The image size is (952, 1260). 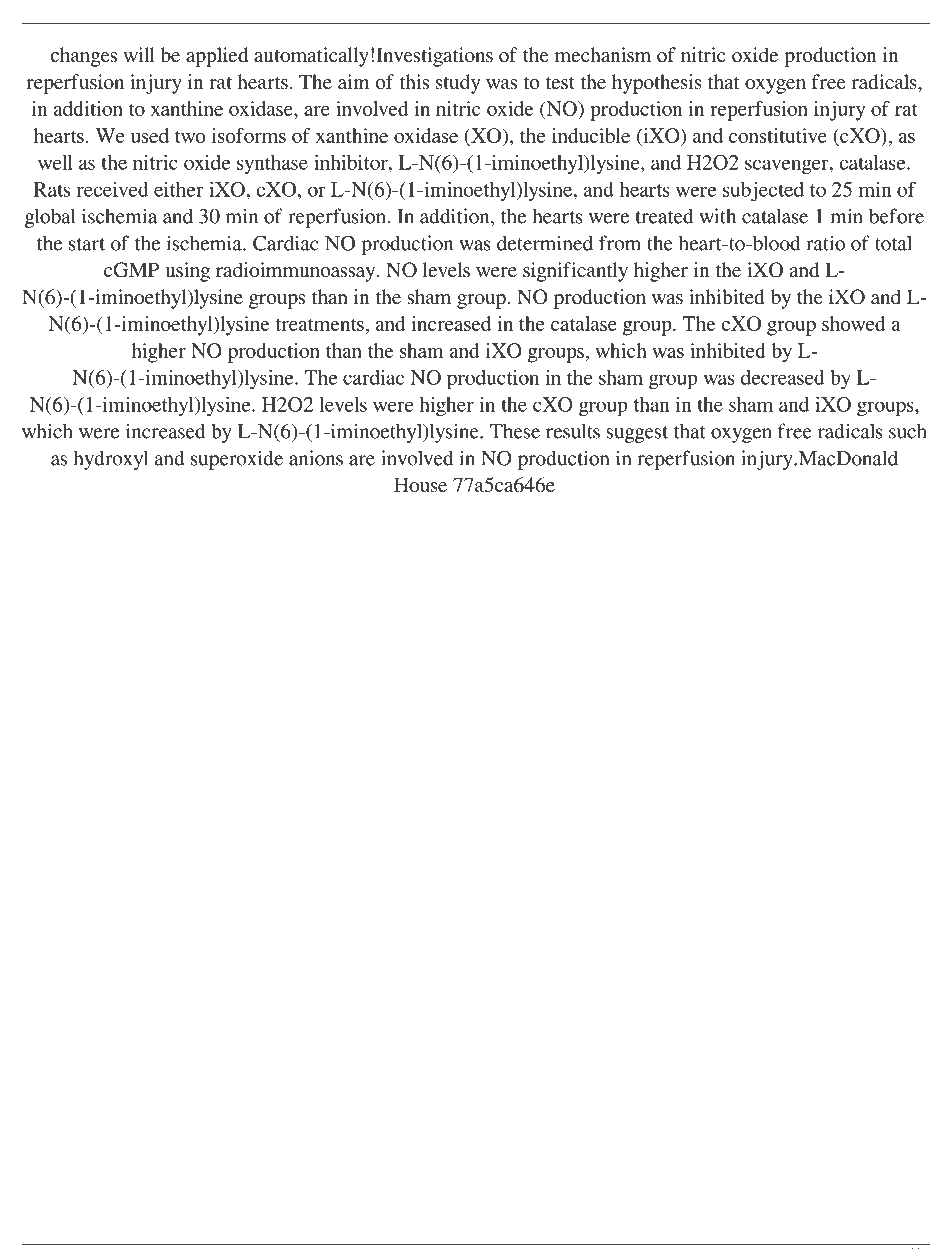 What do you see at coordinates (657, 84) in the screenshot?
I see `hypothesis` at bounding box center [657, 84].
